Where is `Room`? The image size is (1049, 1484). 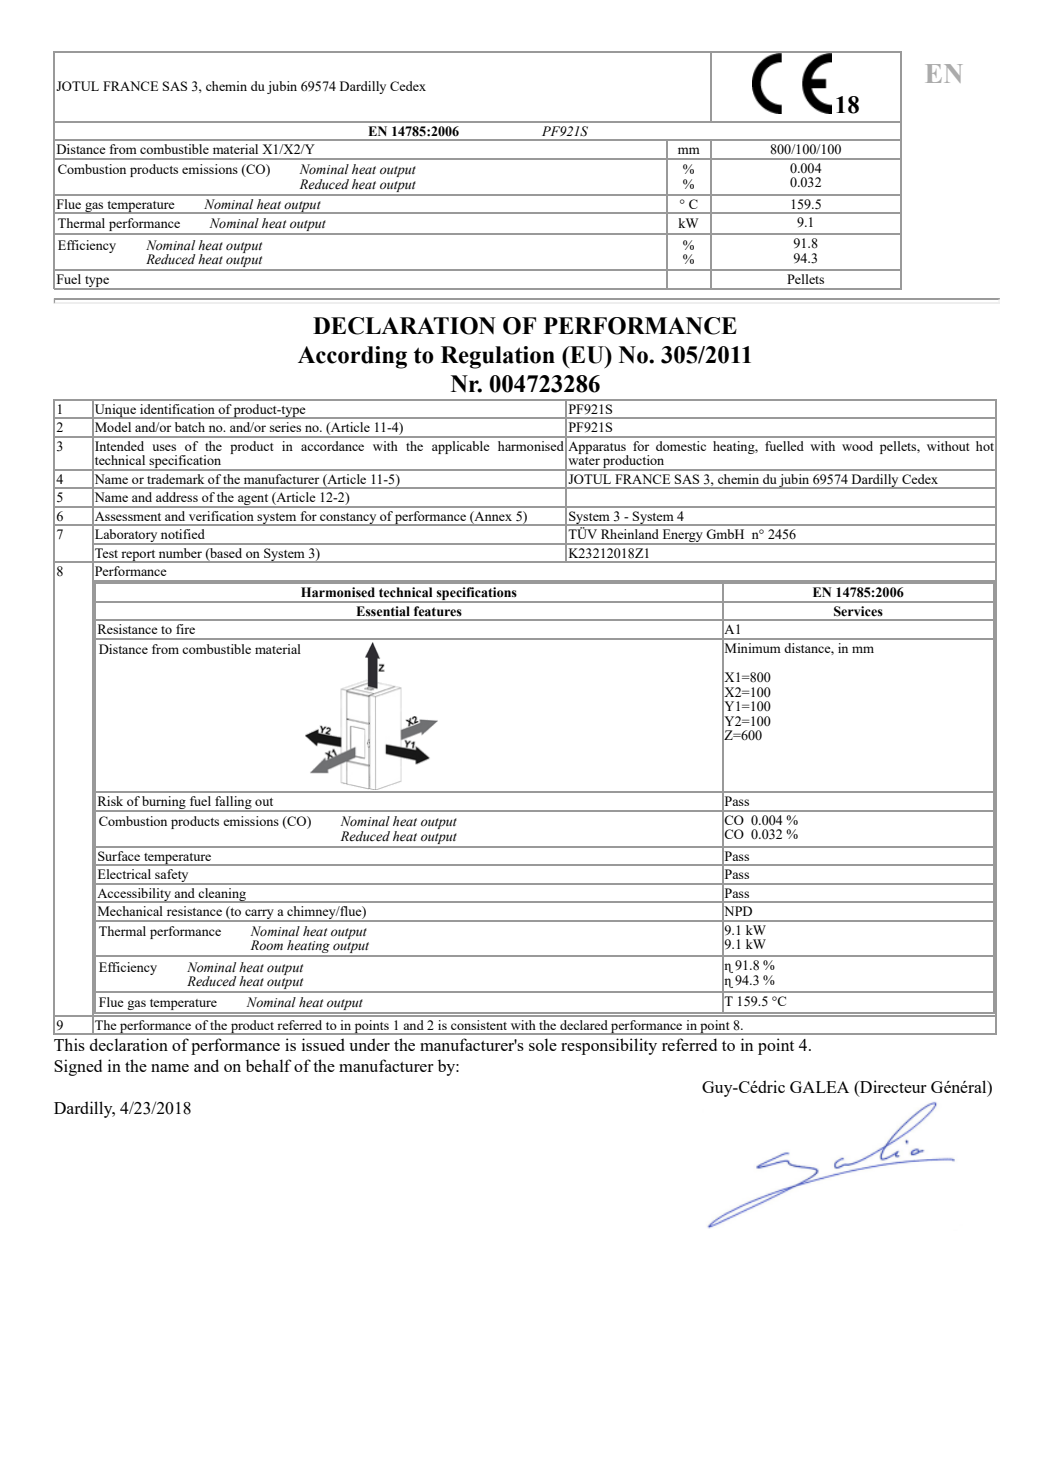 Room is located at coordinates (267, 945).
